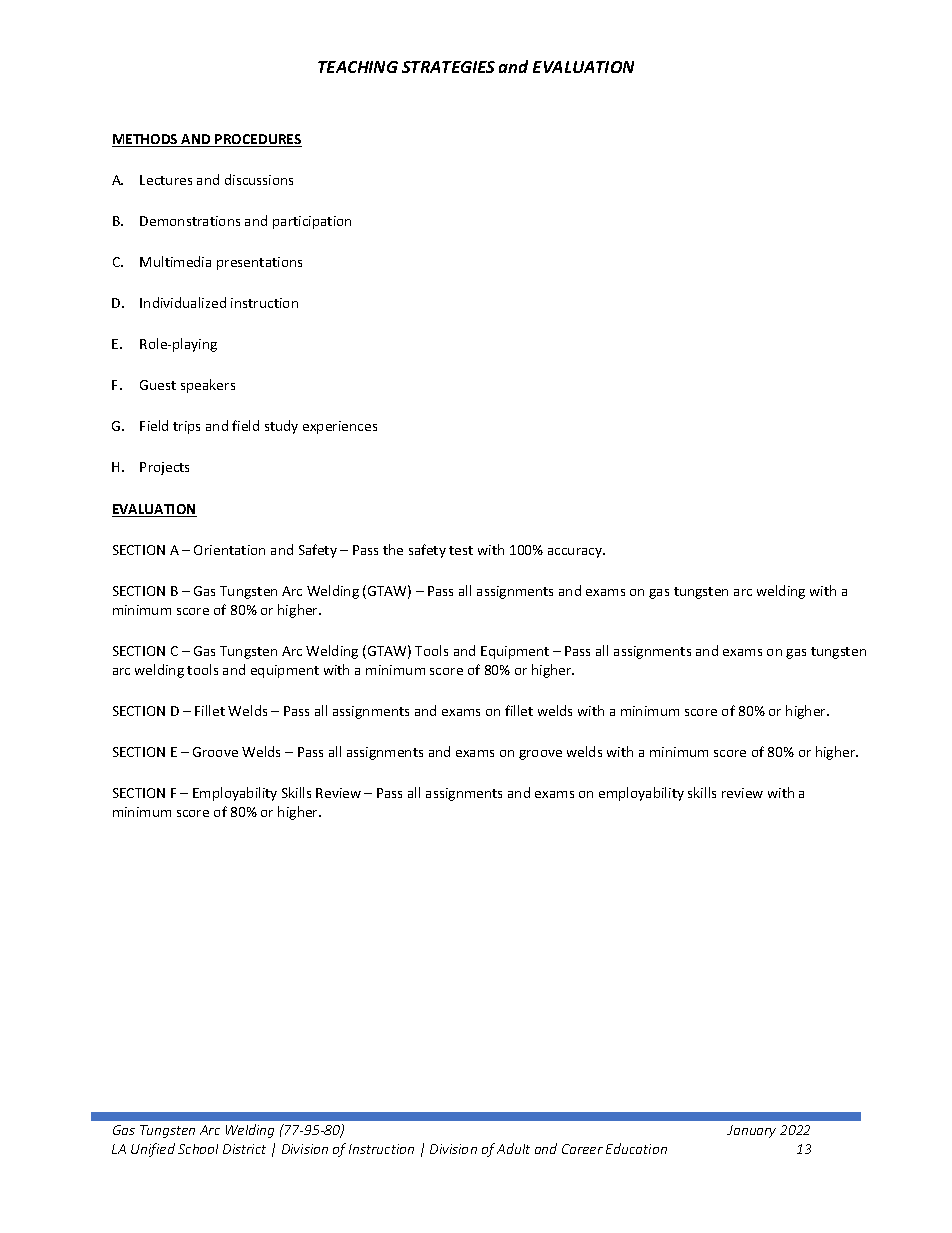  What do you see at coordinates (358, 67) in the image?
I see `TEACHING` at bounding box center [358, 67].
